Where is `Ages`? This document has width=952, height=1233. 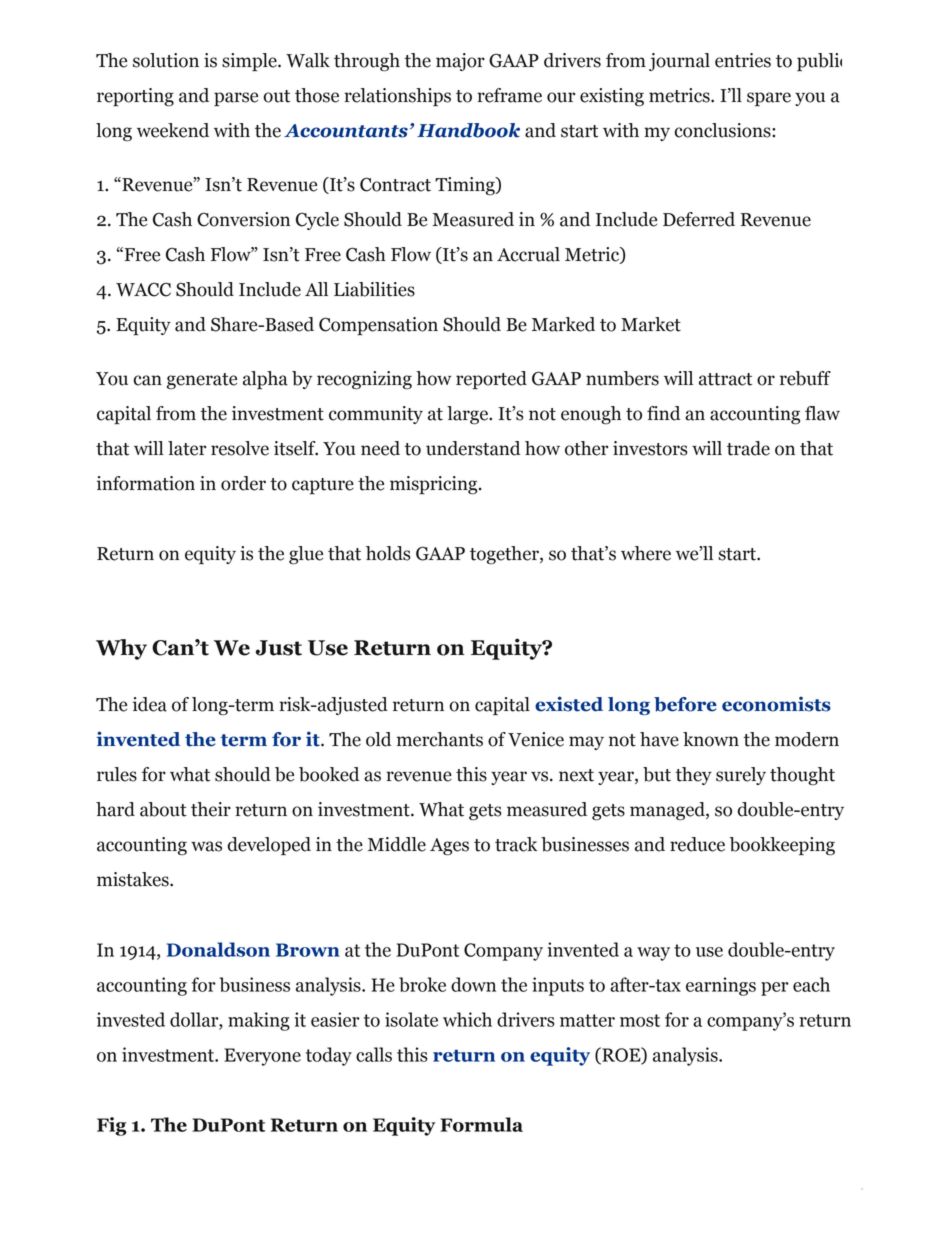
Ages is located at coordinates (449, 847).
